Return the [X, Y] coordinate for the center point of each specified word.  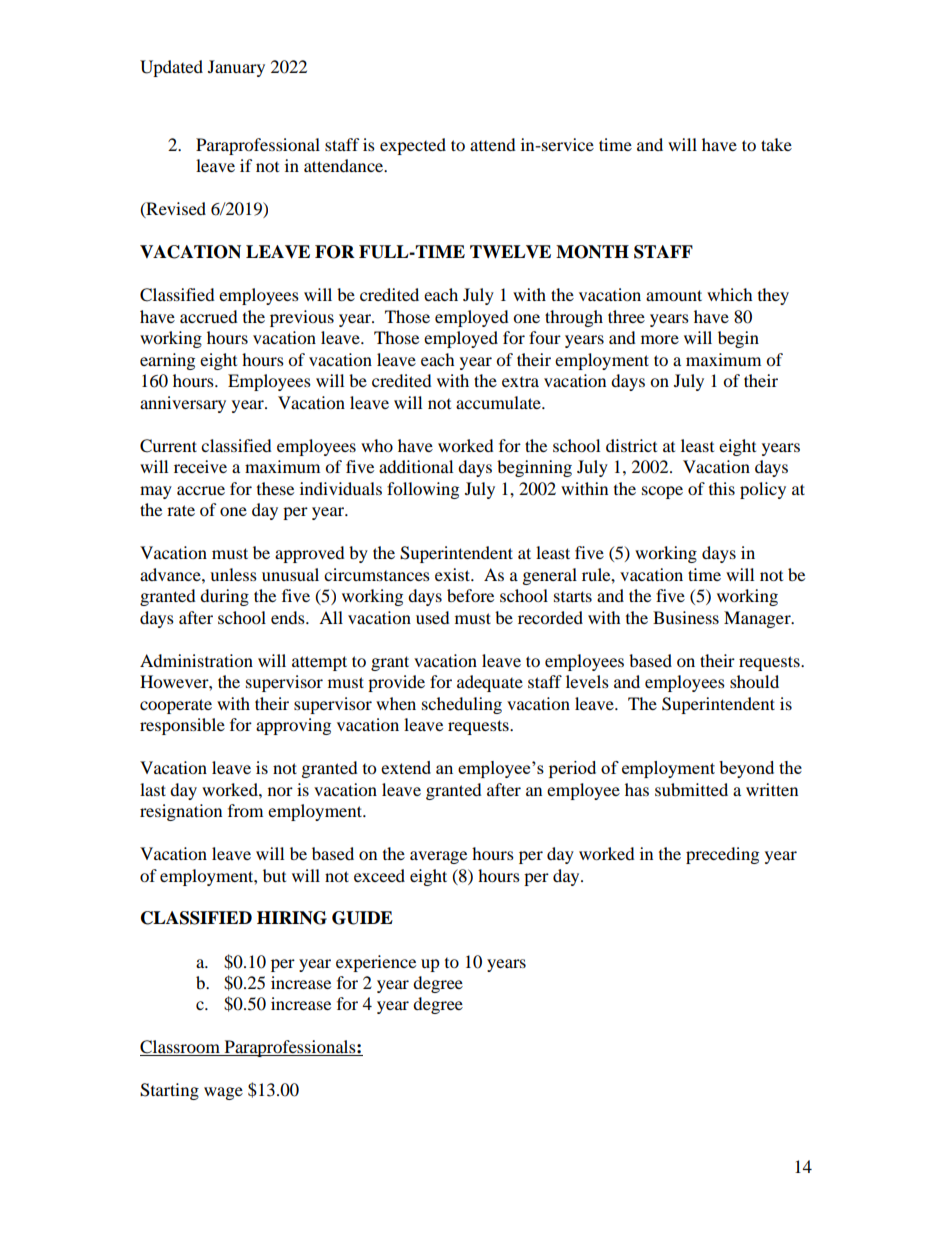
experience [376, 963]
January [236, 68]
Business [686, 617]
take [776, 144]
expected [413, 146]
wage [223, 1093]
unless [233, 574]
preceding [722, 855]
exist [454, 574]
